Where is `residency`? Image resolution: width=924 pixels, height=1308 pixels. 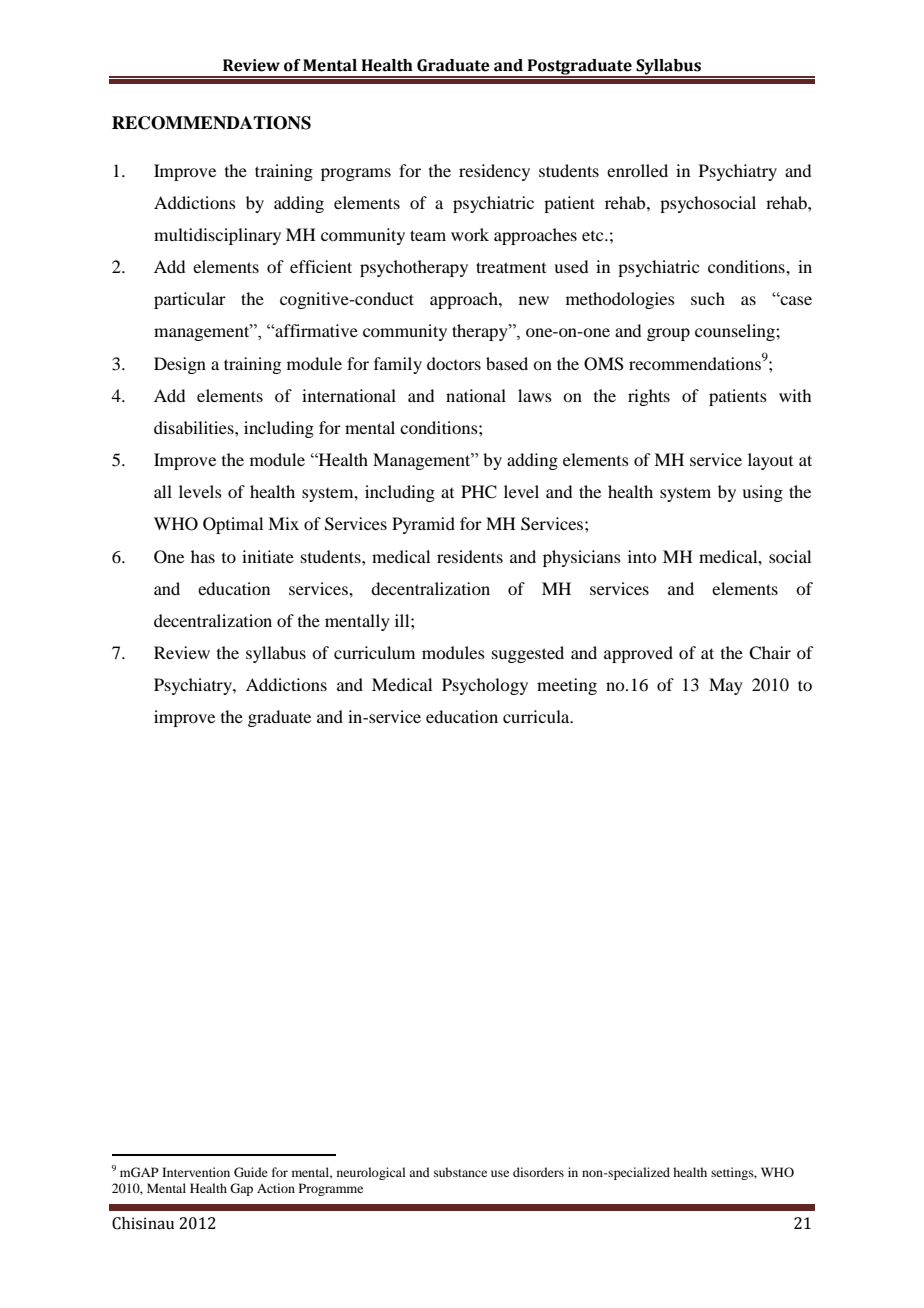 residency is located at coordinates (494, 172).
